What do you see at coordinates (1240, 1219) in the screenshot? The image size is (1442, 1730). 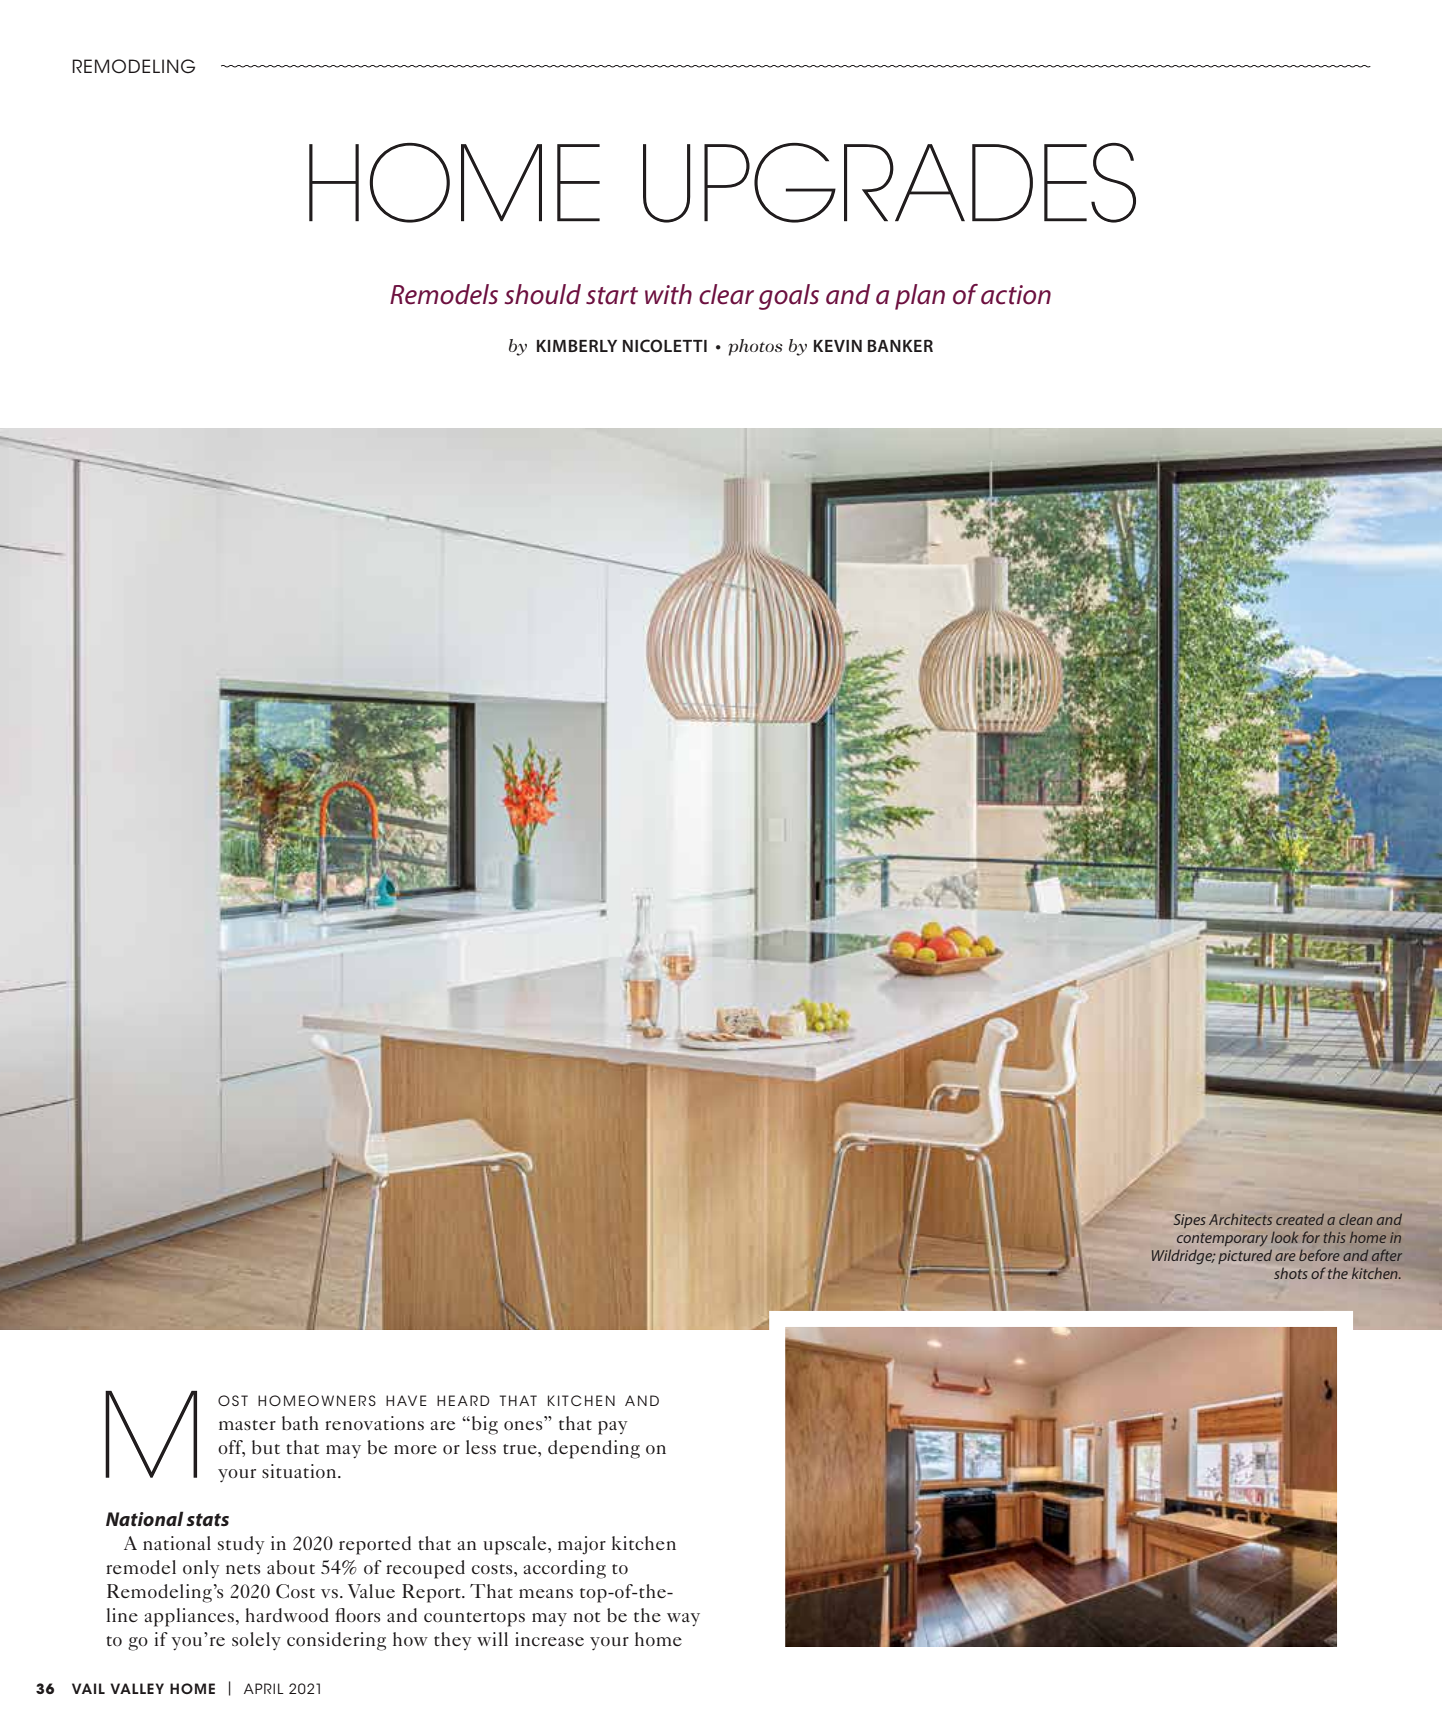 I see `Architects` at bounding box center [1240, 1219].
